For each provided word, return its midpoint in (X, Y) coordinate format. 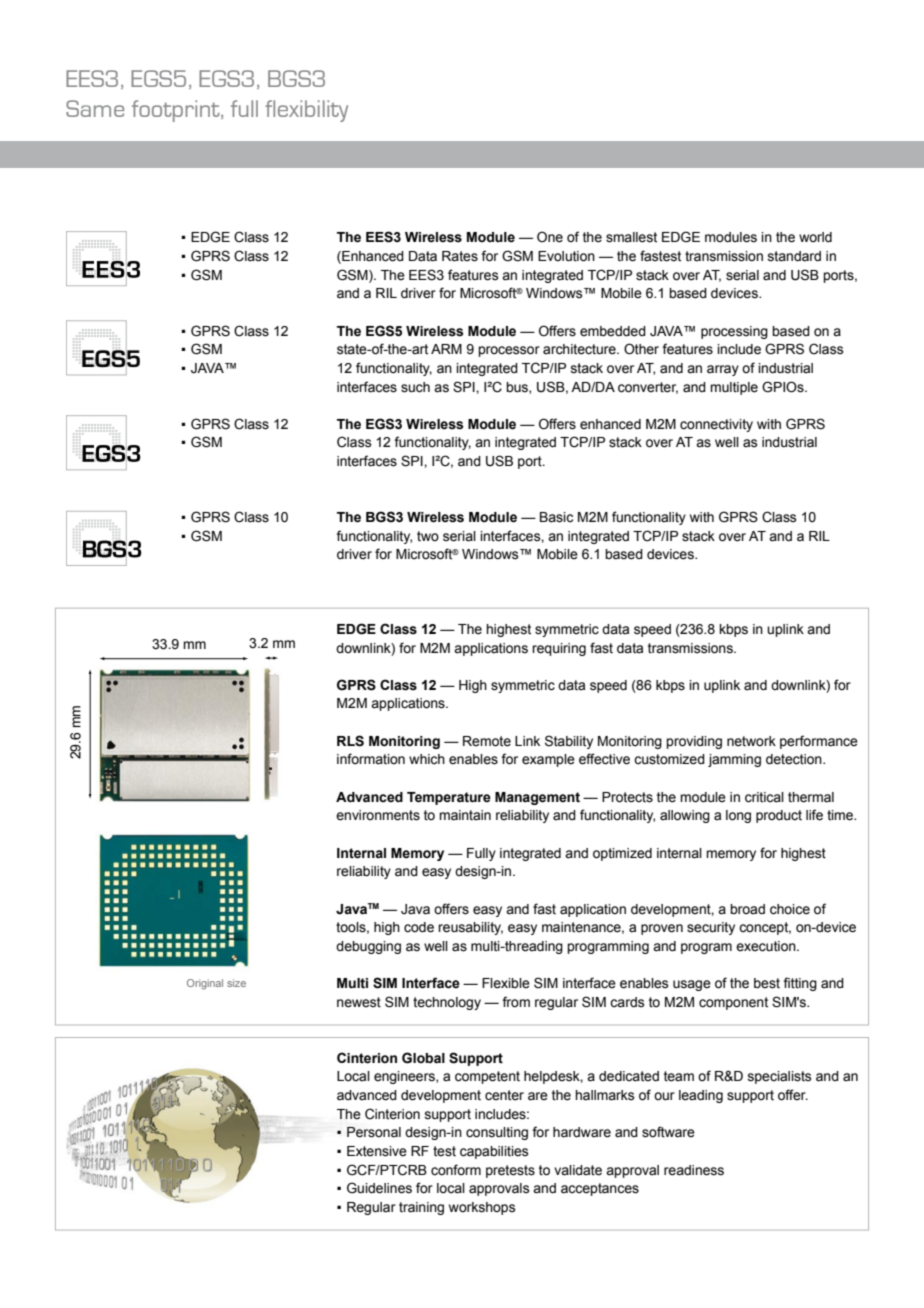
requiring (559, 649)
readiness (694, 1170)
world (815, 237)
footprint (177, 111)
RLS (350, 741)
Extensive (377, 1151)
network (751, 741)
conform (456, 1170)
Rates (460, 256)
